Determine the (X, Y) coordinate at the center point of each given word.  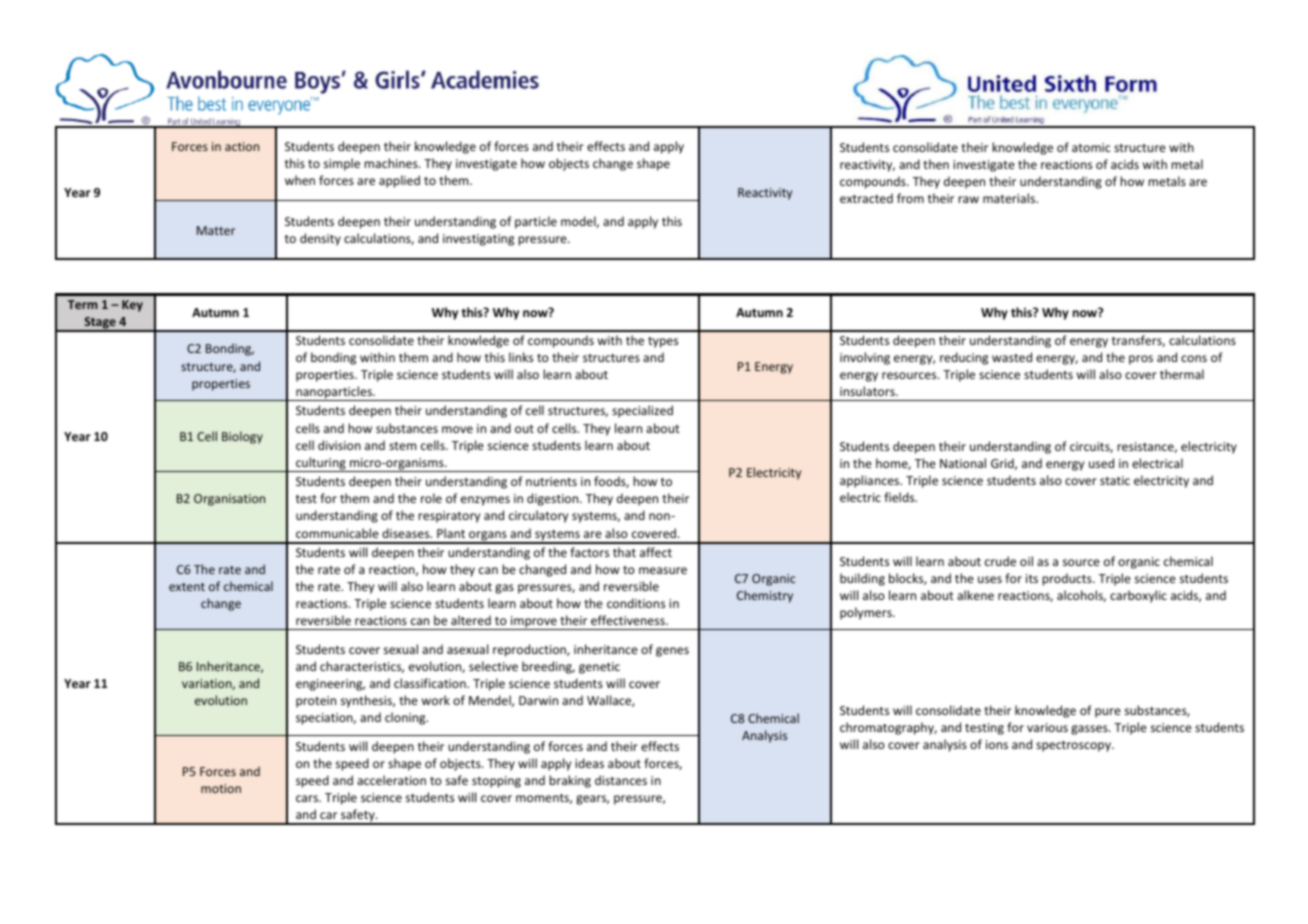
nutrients (551, 481)
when (300, 180)
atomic (1091, 147)
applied (399, 181)
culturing (321, 464)
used (1101, 463)
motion (221, 788)
